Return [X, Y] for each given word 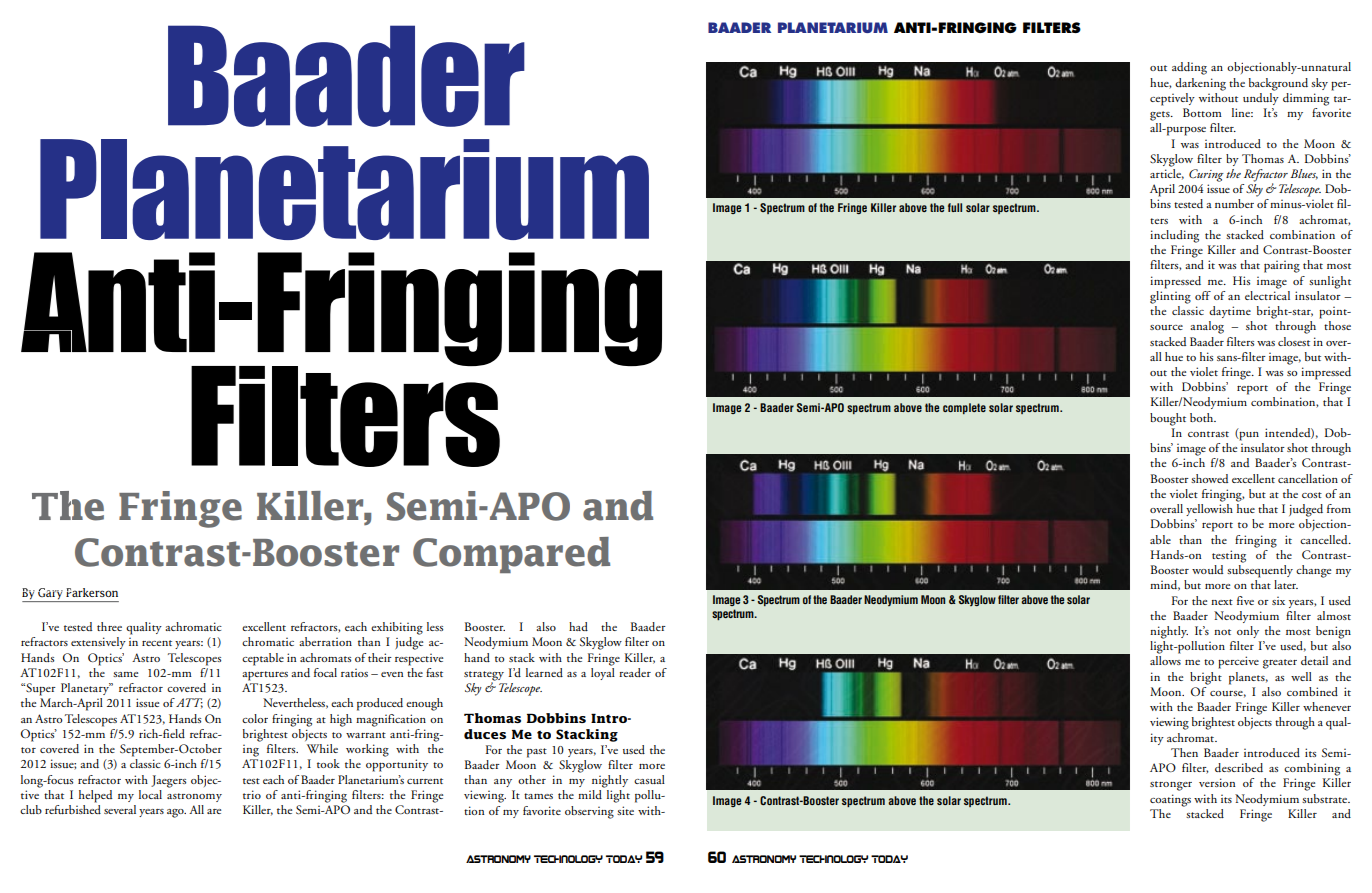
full [955, 207]
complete [964, 408]
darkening [1200, 84]
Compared [511, 555]
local [150, 794]
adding [1189, 68]
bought [1168, 419]
